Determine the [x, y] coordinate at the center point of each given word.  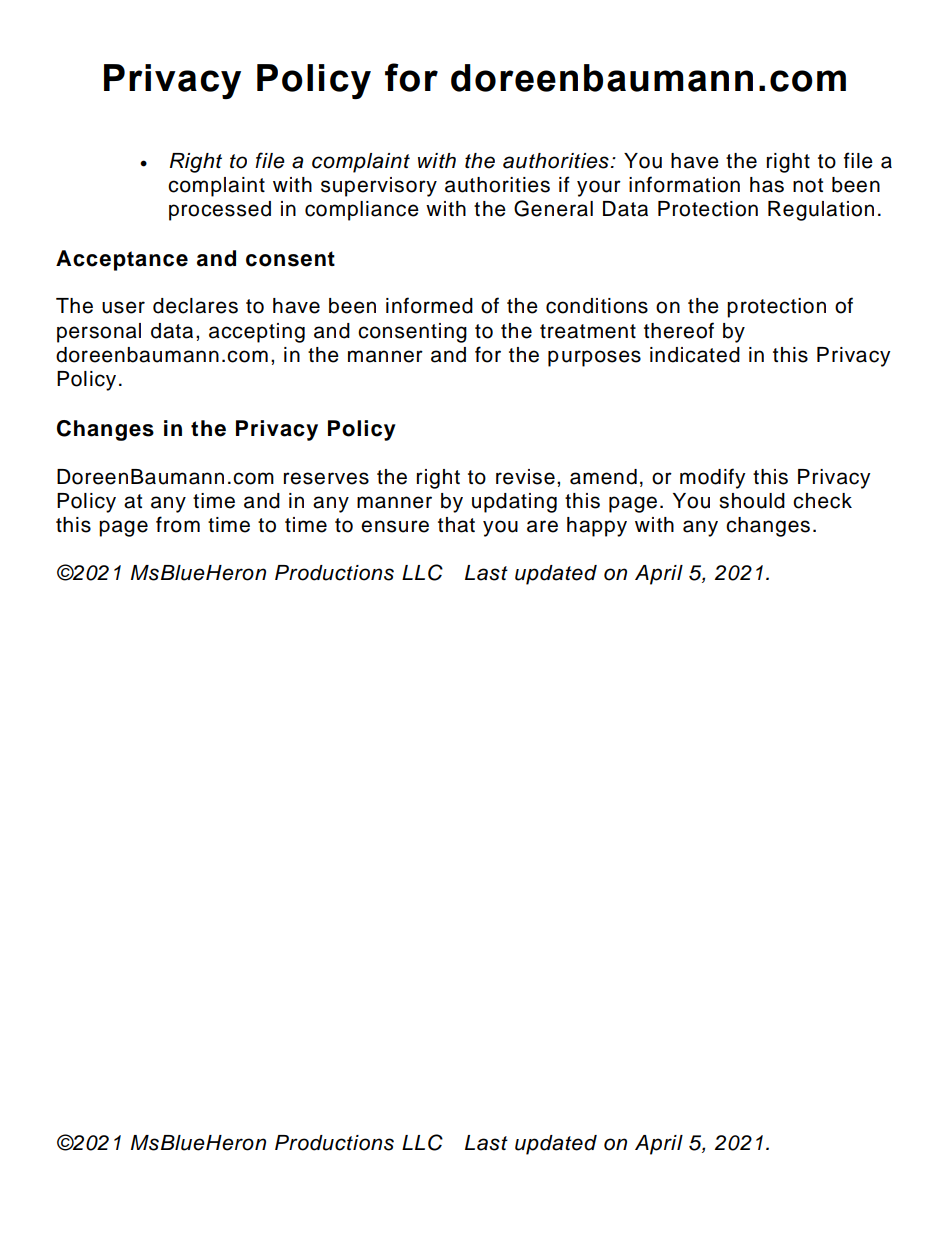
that [456, 525]
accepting [257, 333]
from [178, 524]
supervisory [379, 187]
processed [220, 211]
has [767, 185]
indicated [695, 355]
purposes [594, 358]
